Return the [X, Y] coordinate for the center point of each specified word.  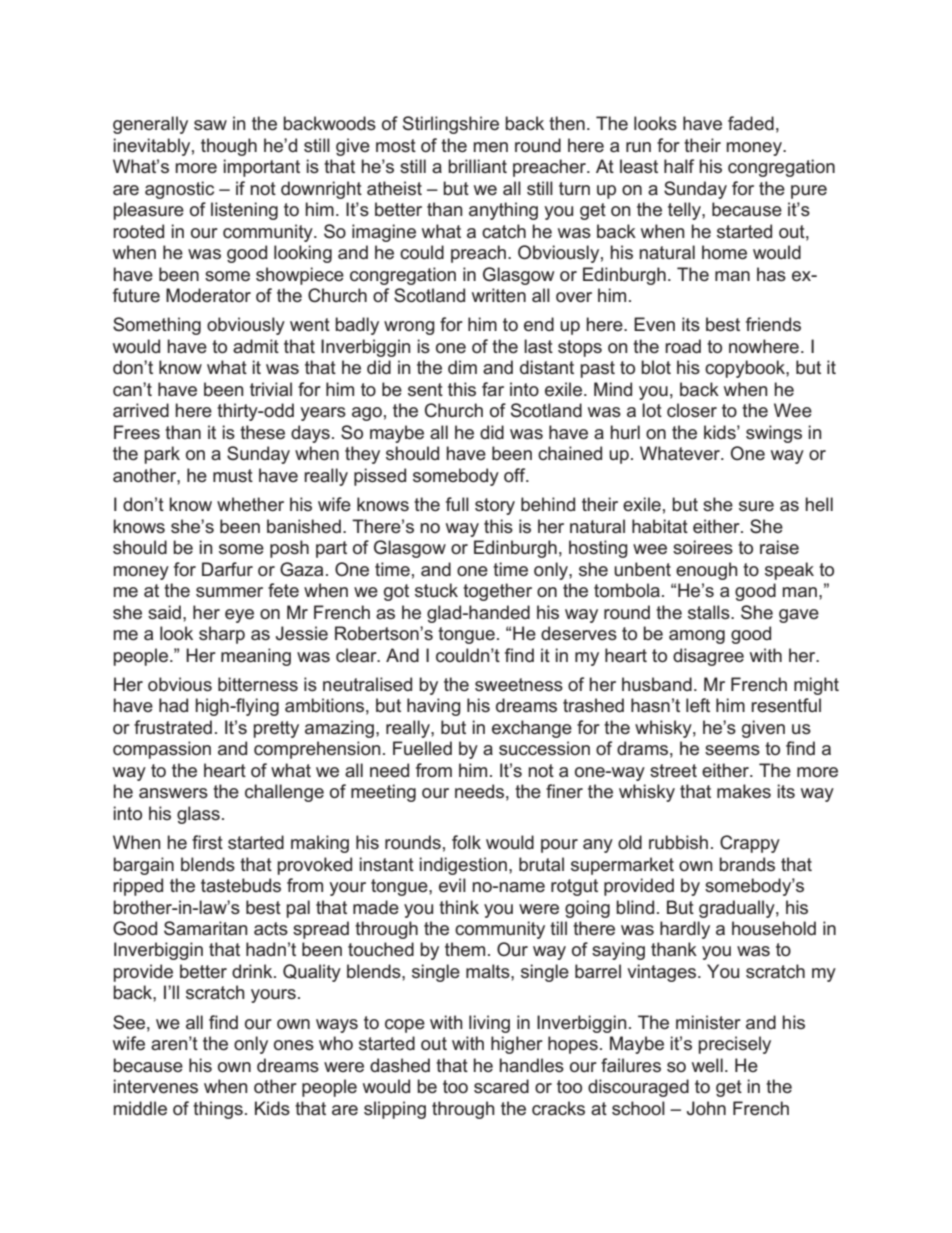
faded [751, 123]
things [218, 1110]
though [229, 147]
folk [466, 842]
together [497, 592]
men [490, 147]
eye [239, 616]
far [493, 389]
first [207, 842]
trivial [271, 389]
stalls [710, 612]
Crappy [750, 844]
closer [692, 410]
